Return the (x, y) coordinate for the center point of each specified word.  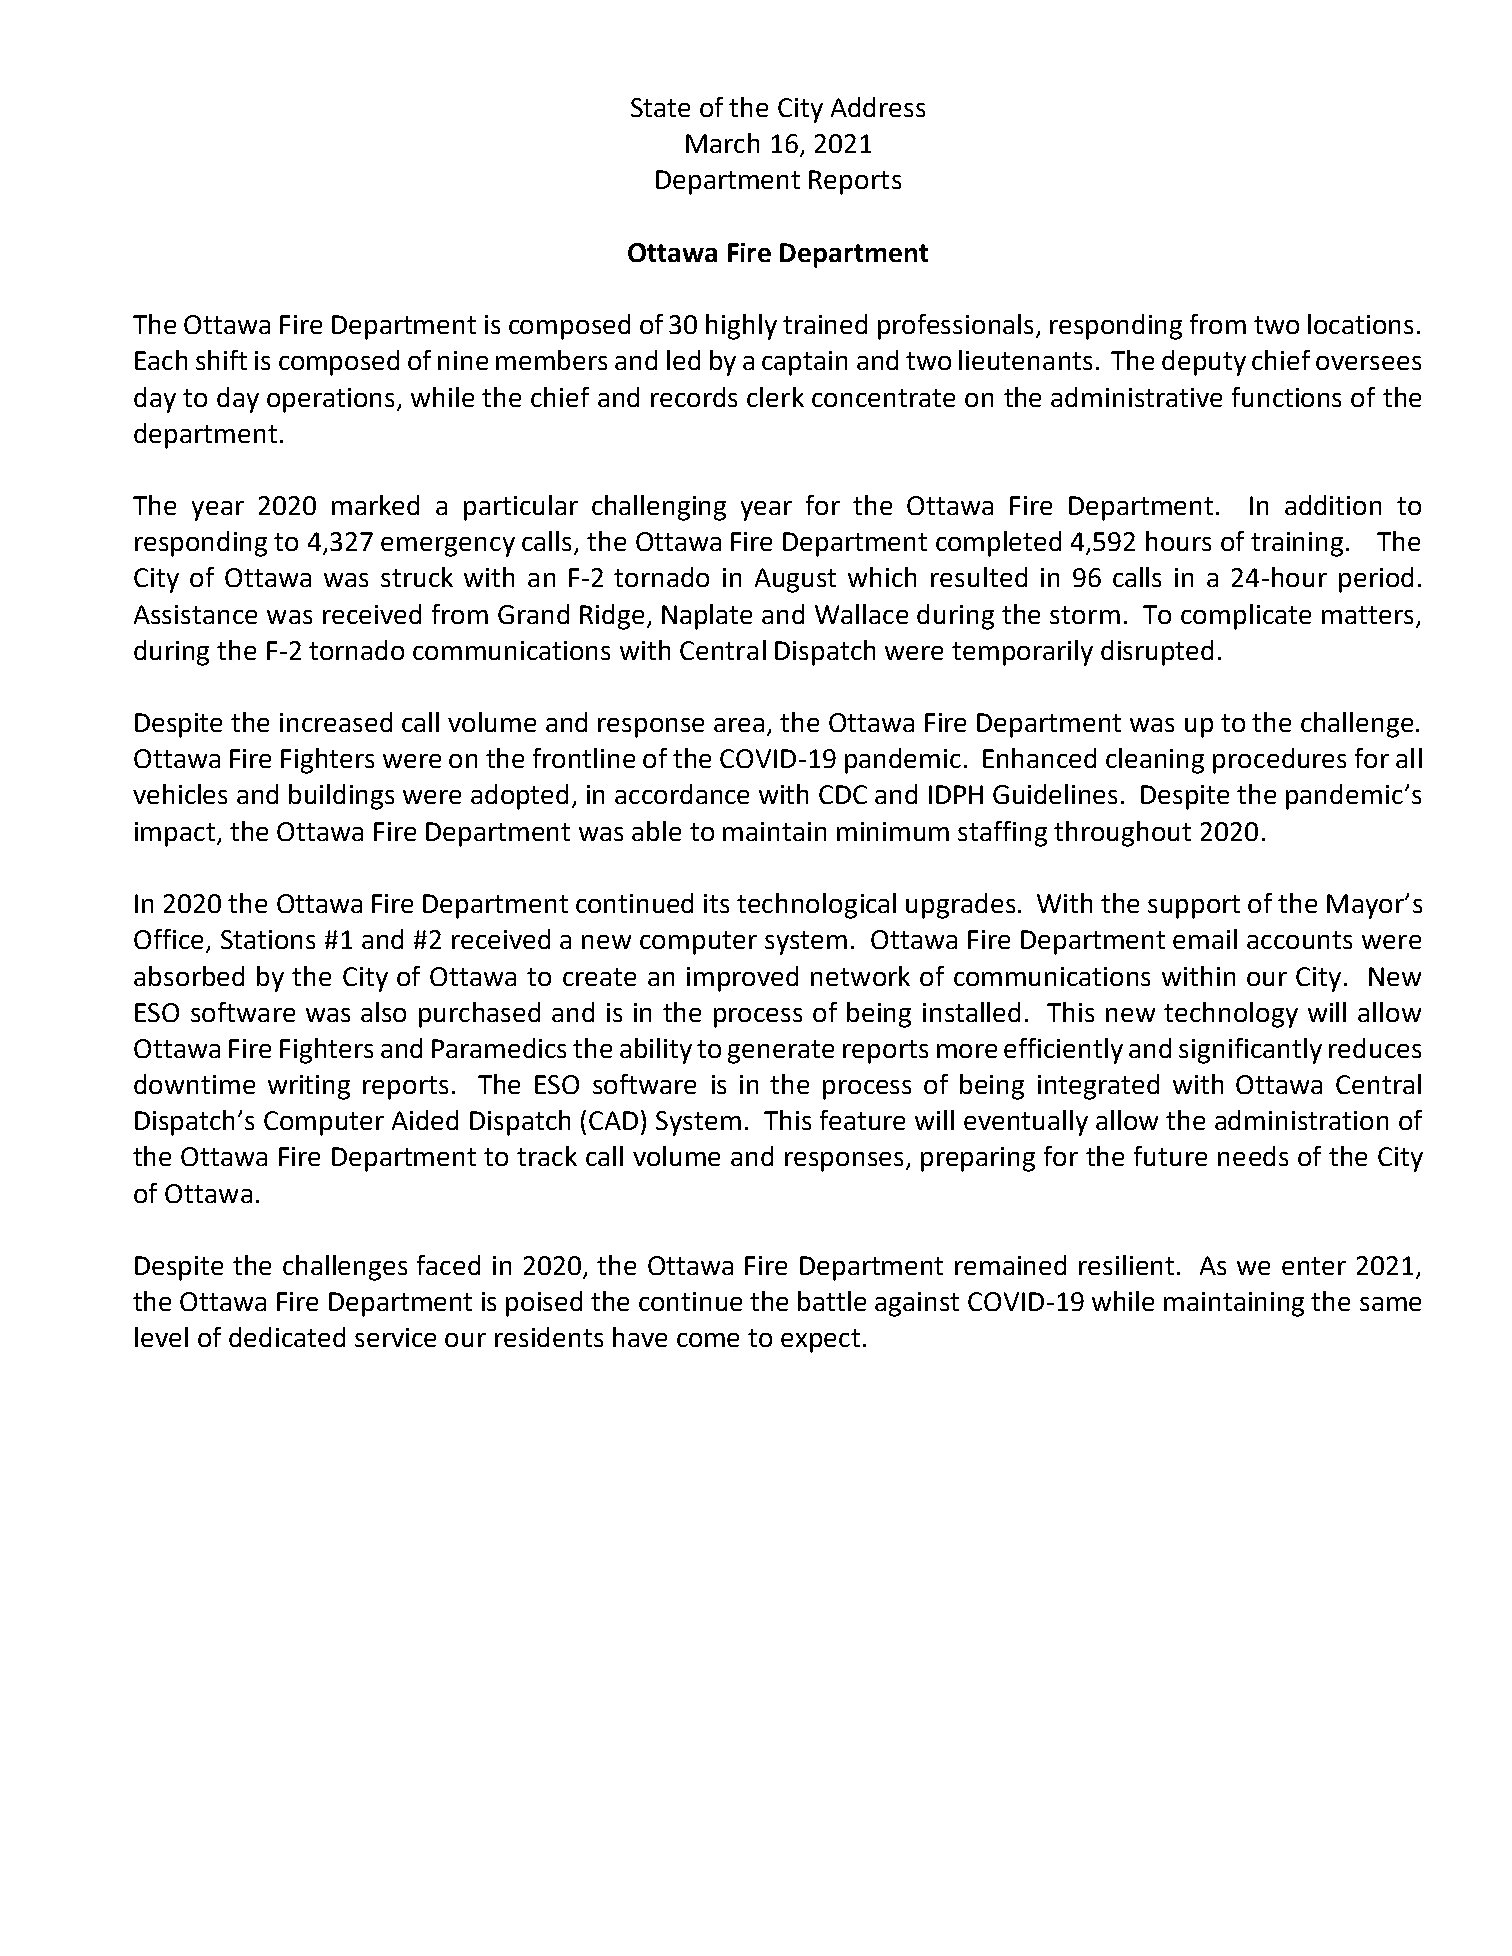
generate (781, 1052)
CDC (843, 794)
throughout (1122, 834)
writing (309, 1087)
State (660, 107)
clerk (775, 397)
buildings (341, 797)
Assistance (195, 614)
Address (878, 107)
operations (332, 400)
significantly (1250, 1051)
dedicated (287, 1337)
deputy (1204, 363)
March (722, 143)
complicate (1246, 617)
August (795, 580)
